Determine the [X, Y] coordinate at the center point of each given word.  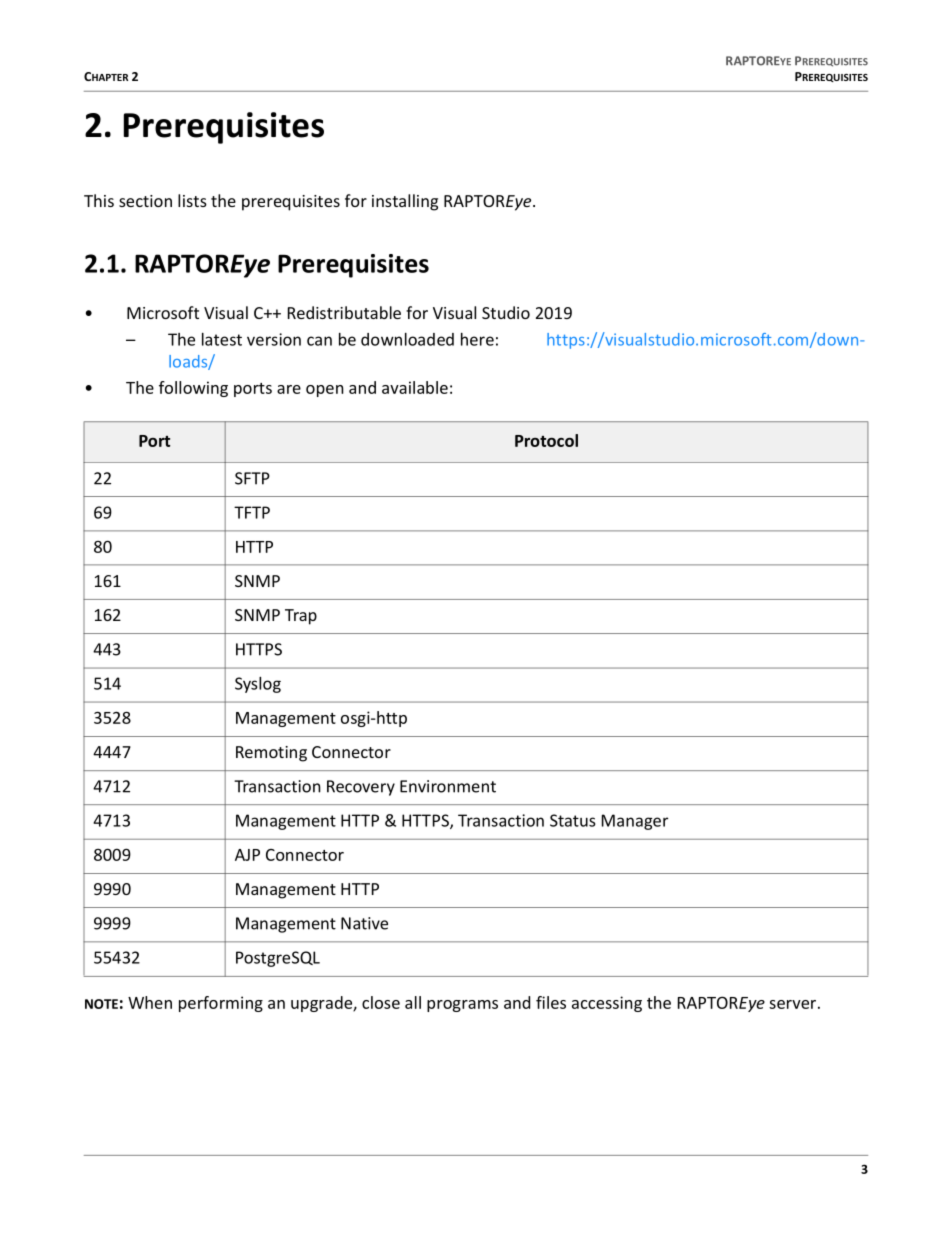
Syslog [258, 685]
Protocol [546, 440]
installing [405, 202]
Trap [301, 617]
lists [192, 200]
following [193, 389]
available [415, 387]
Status [573, 820]
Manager [635, 822]
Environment [448, 786]
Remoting [271, 754]
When [150, 1002]
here [477, 339]
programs [462, 1006]
